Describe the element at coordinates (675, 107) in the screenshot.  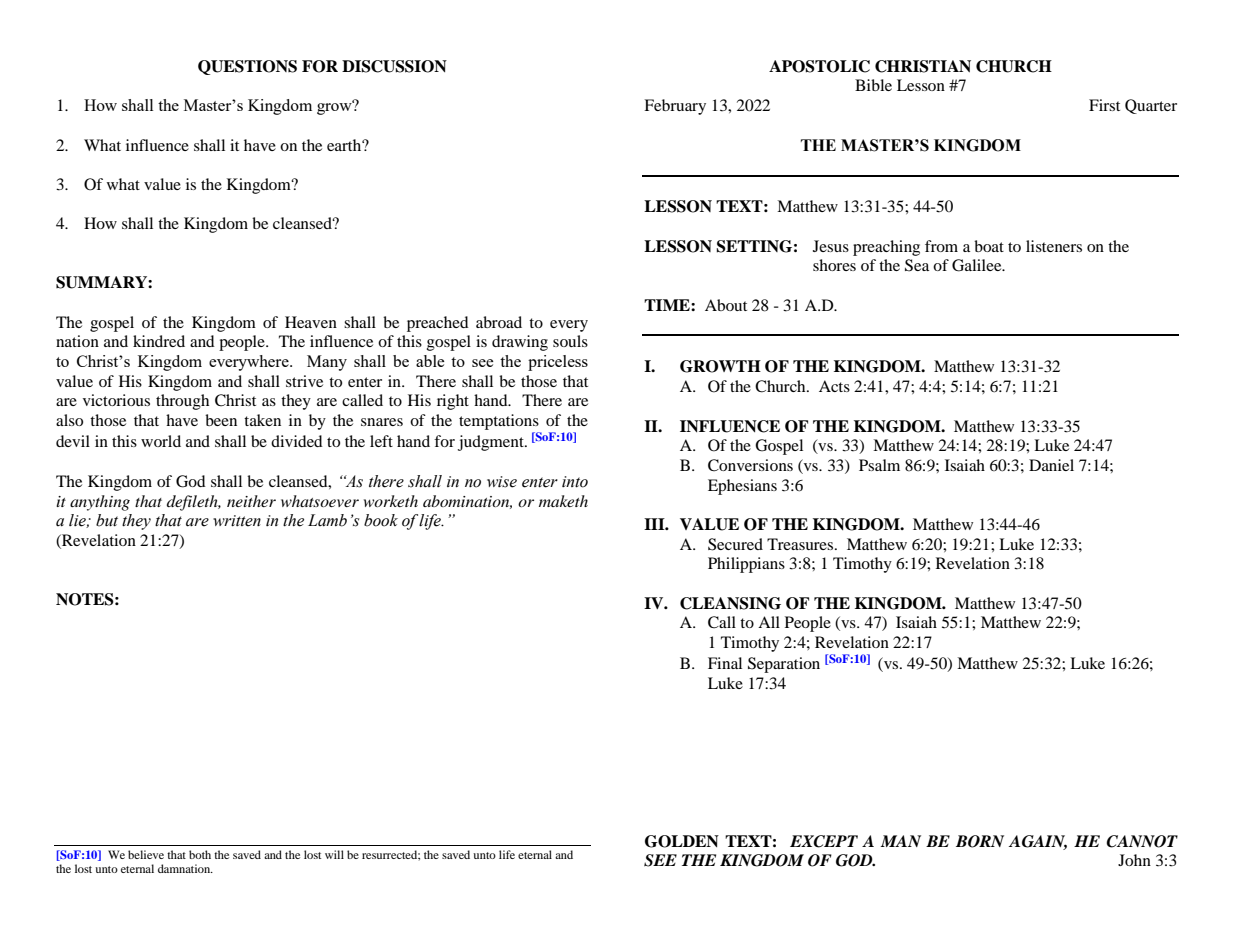
I see `February` at that location.
